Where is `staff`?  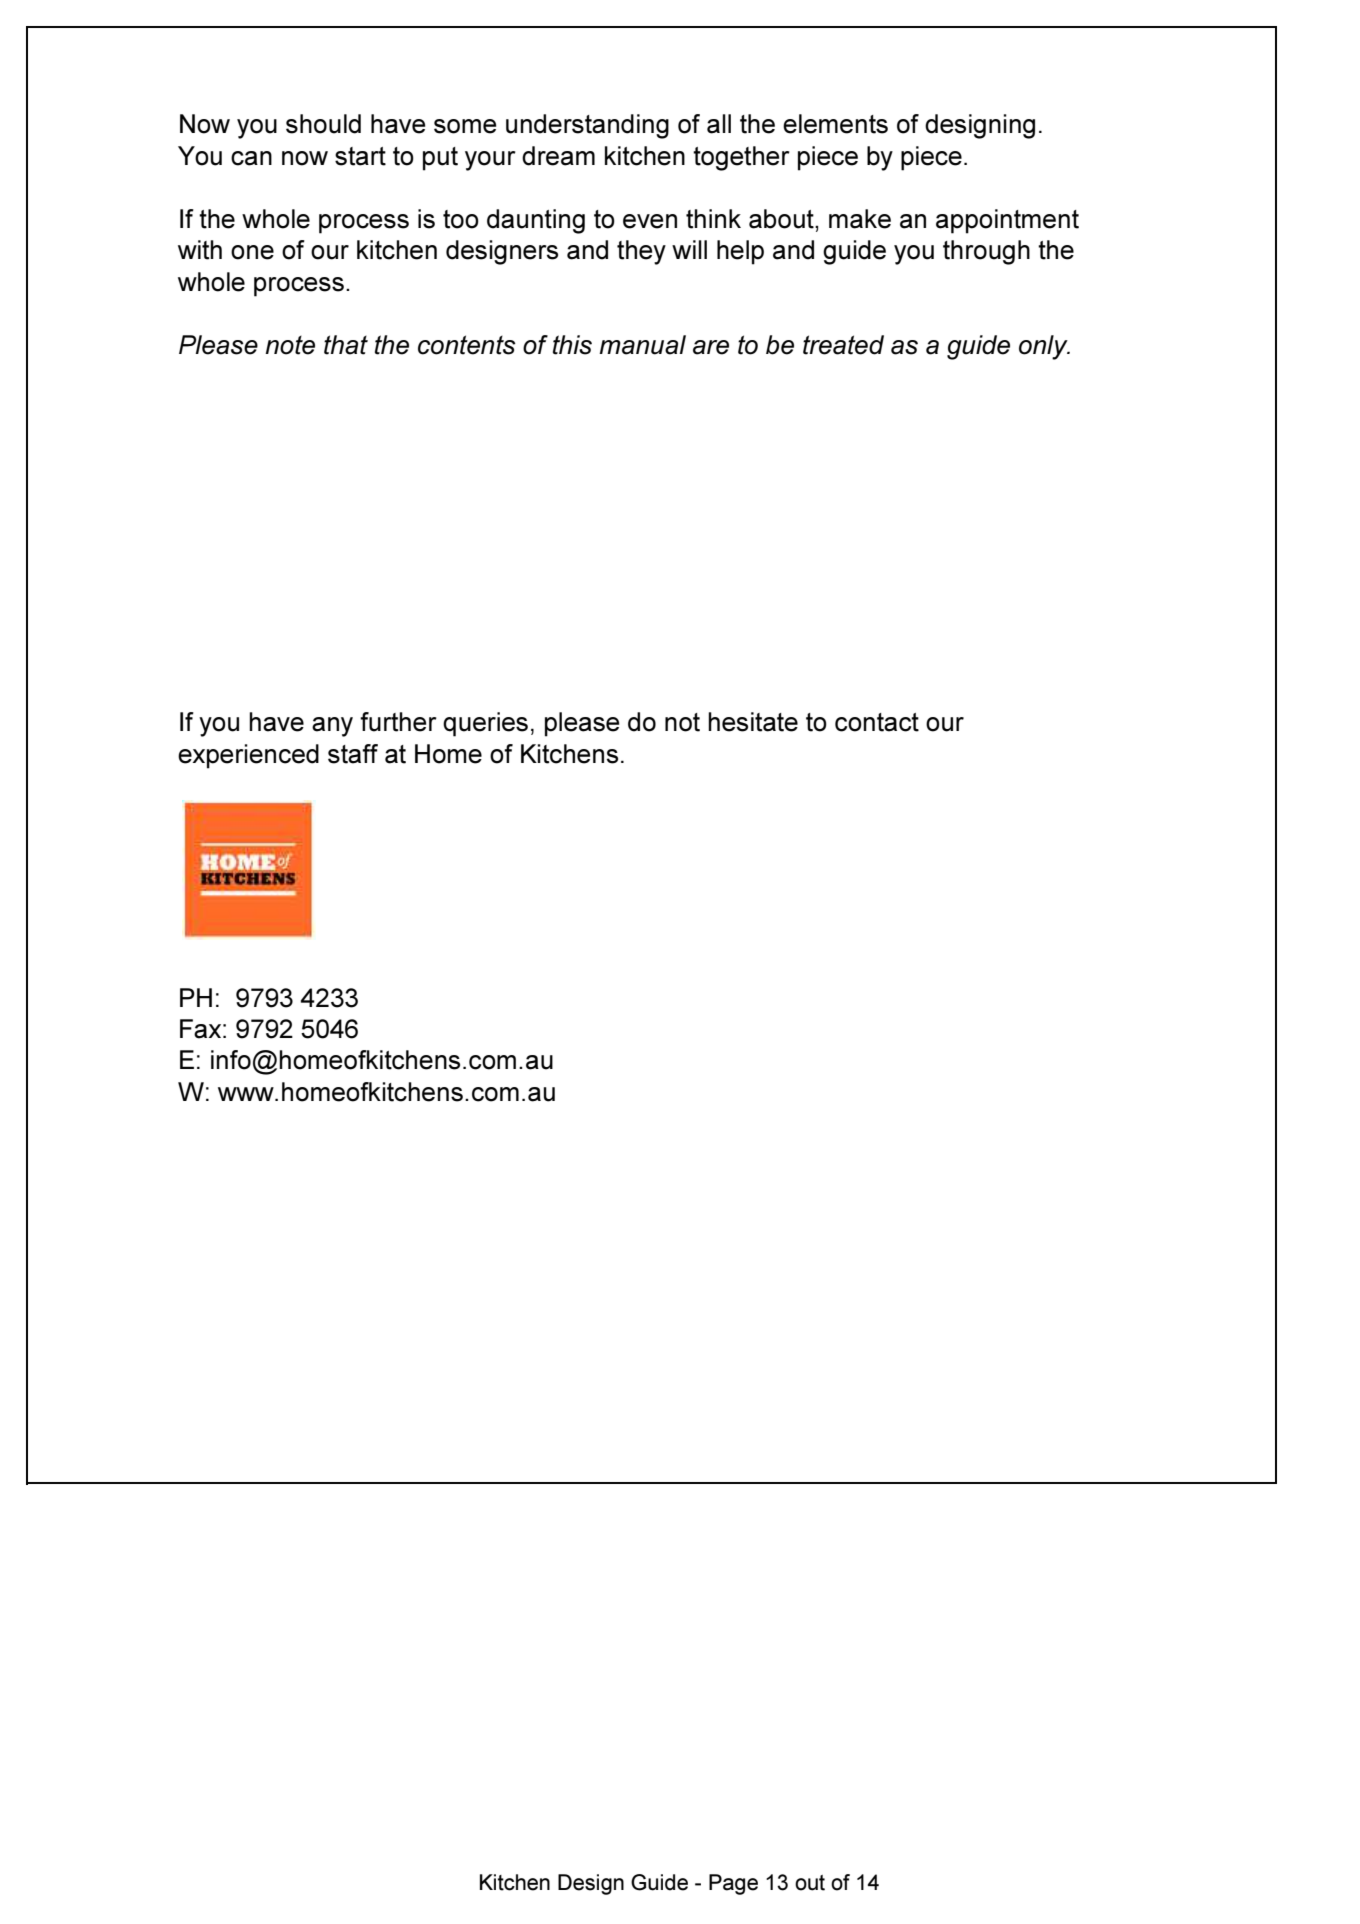 staff is located at coordinates (353, 754).
